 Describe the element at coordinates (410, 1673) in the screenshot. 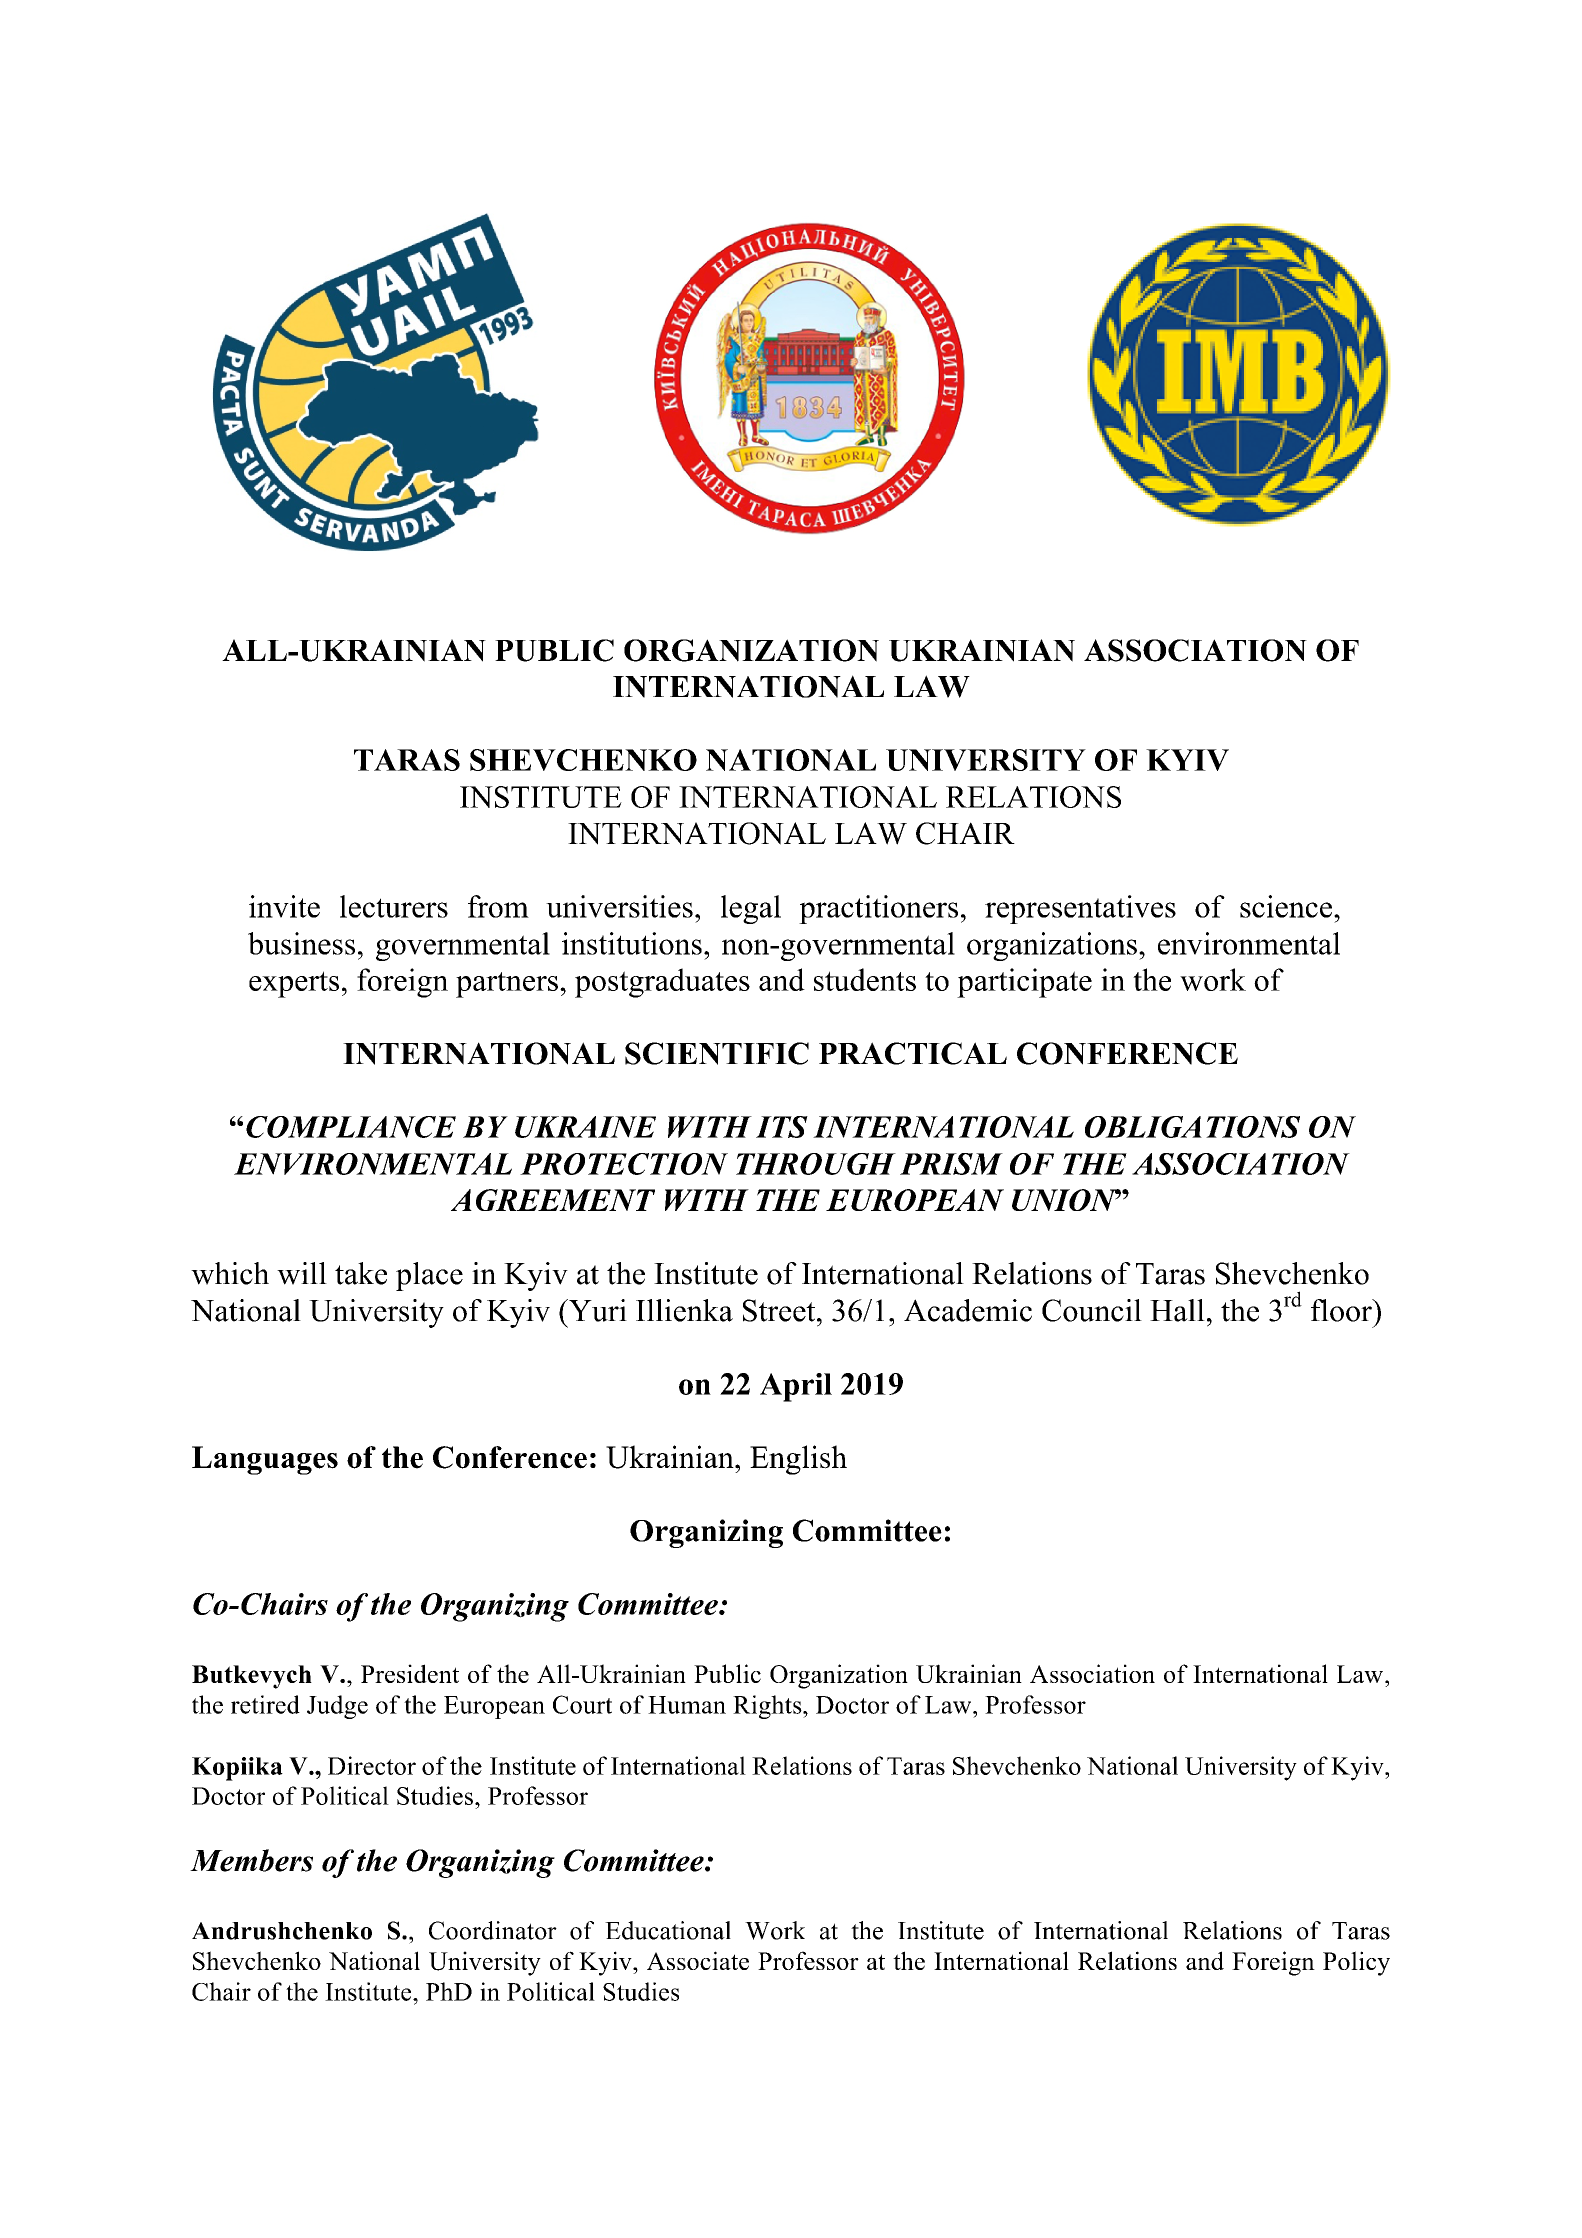

I see `President` at that location.
